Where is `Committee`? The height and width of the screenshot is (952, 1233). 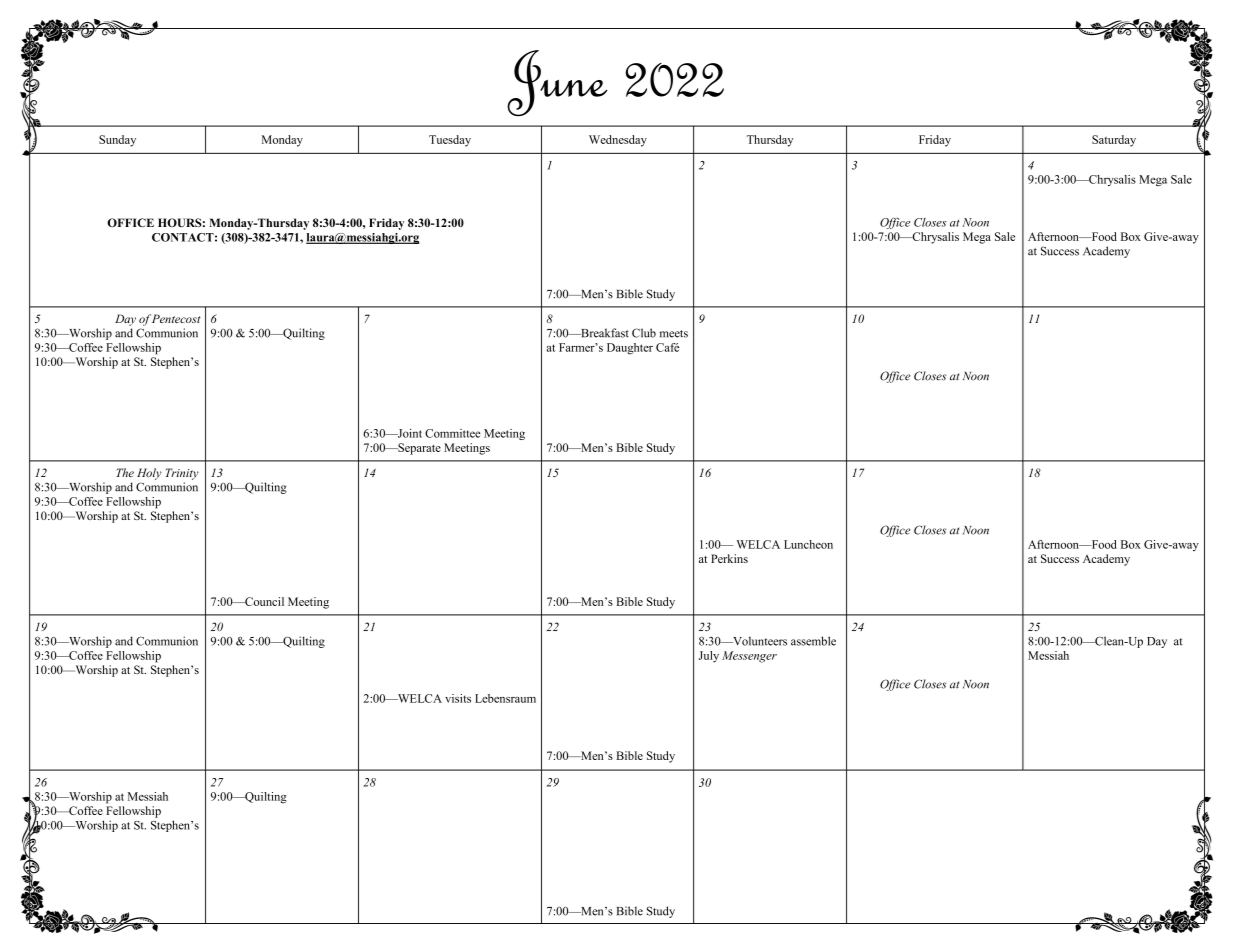
Committee is located at coordinates (453, 433).
